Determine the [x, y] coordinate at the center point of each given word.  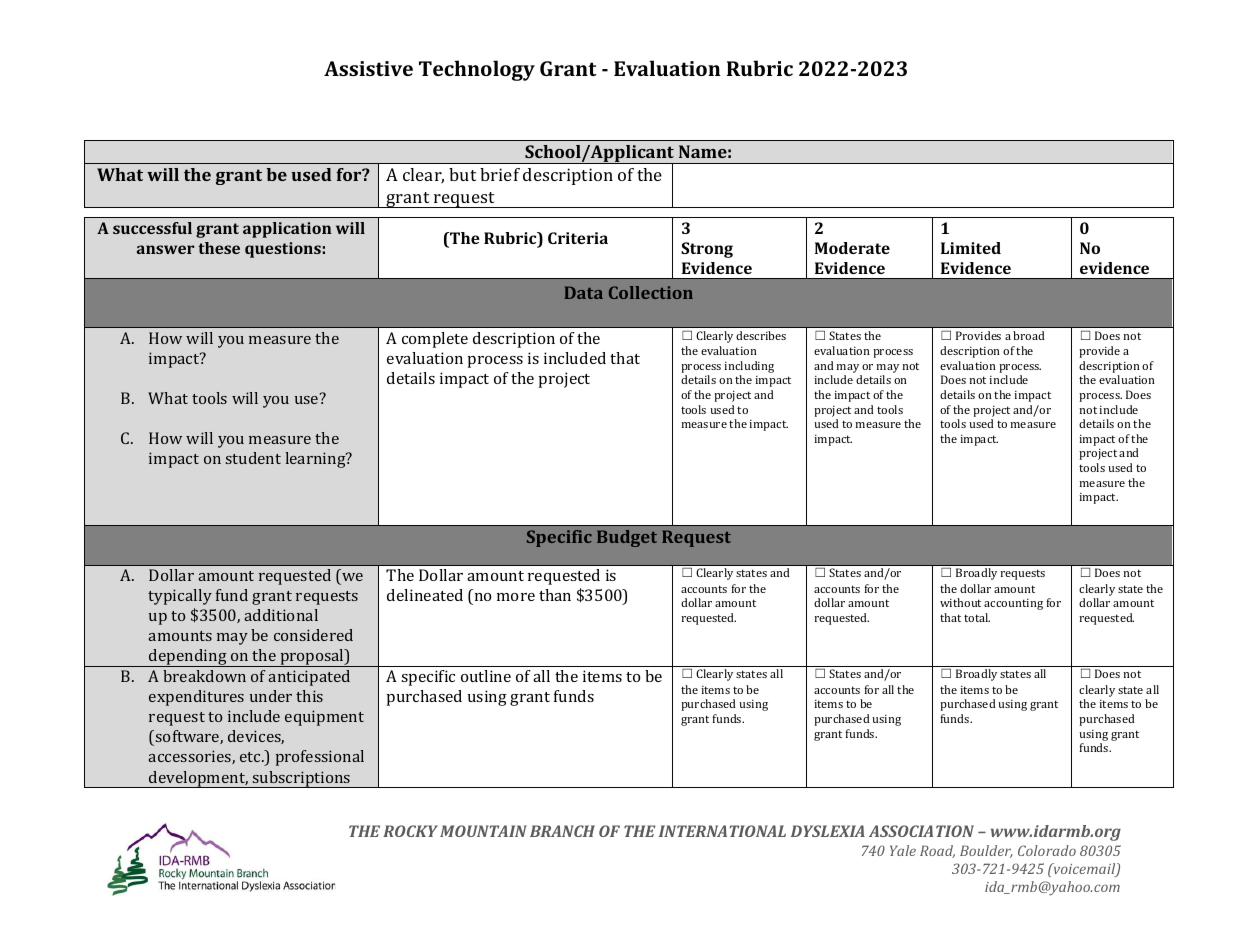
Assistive [368, 68]
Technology [477, 70]
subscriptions [302, 779]
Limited [971, 248]
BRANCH [562, 831]
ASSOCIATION [921, 831]
